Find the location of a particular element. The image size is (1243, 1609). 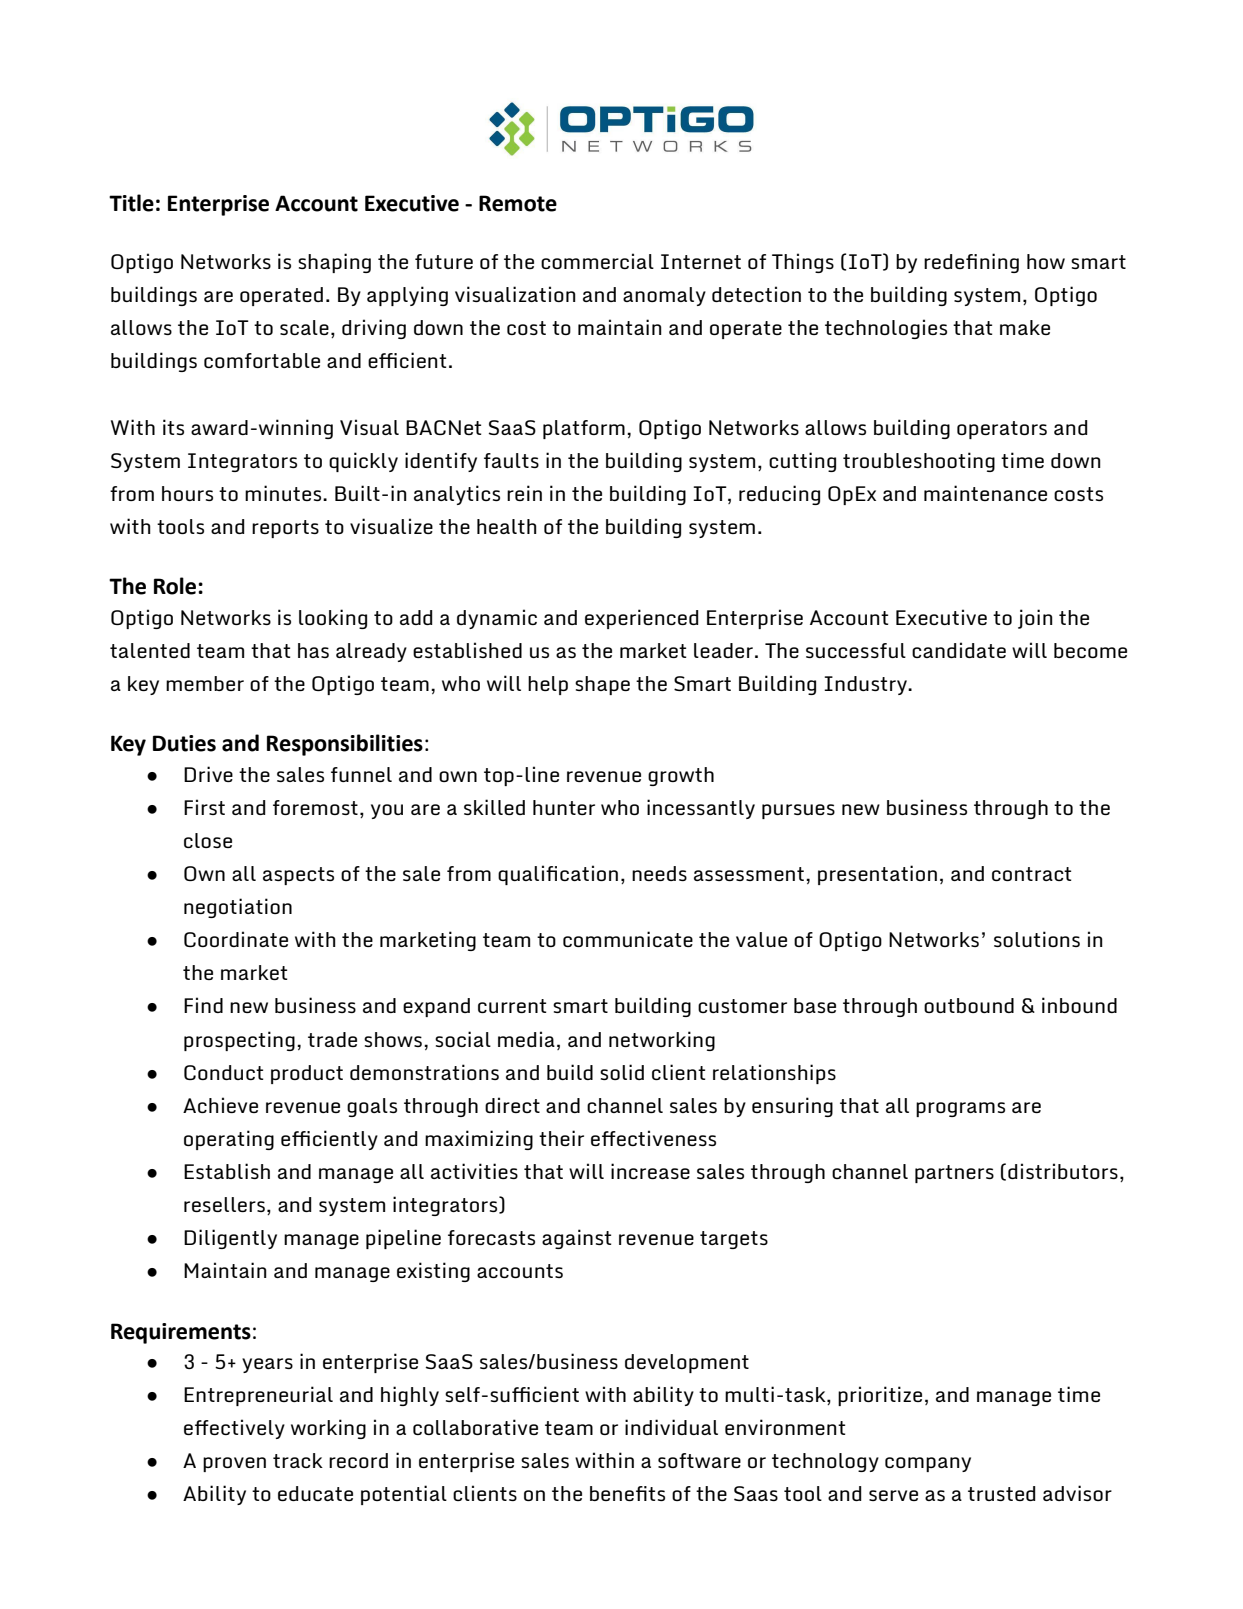

experienced is located at coordinates (641, 619).
